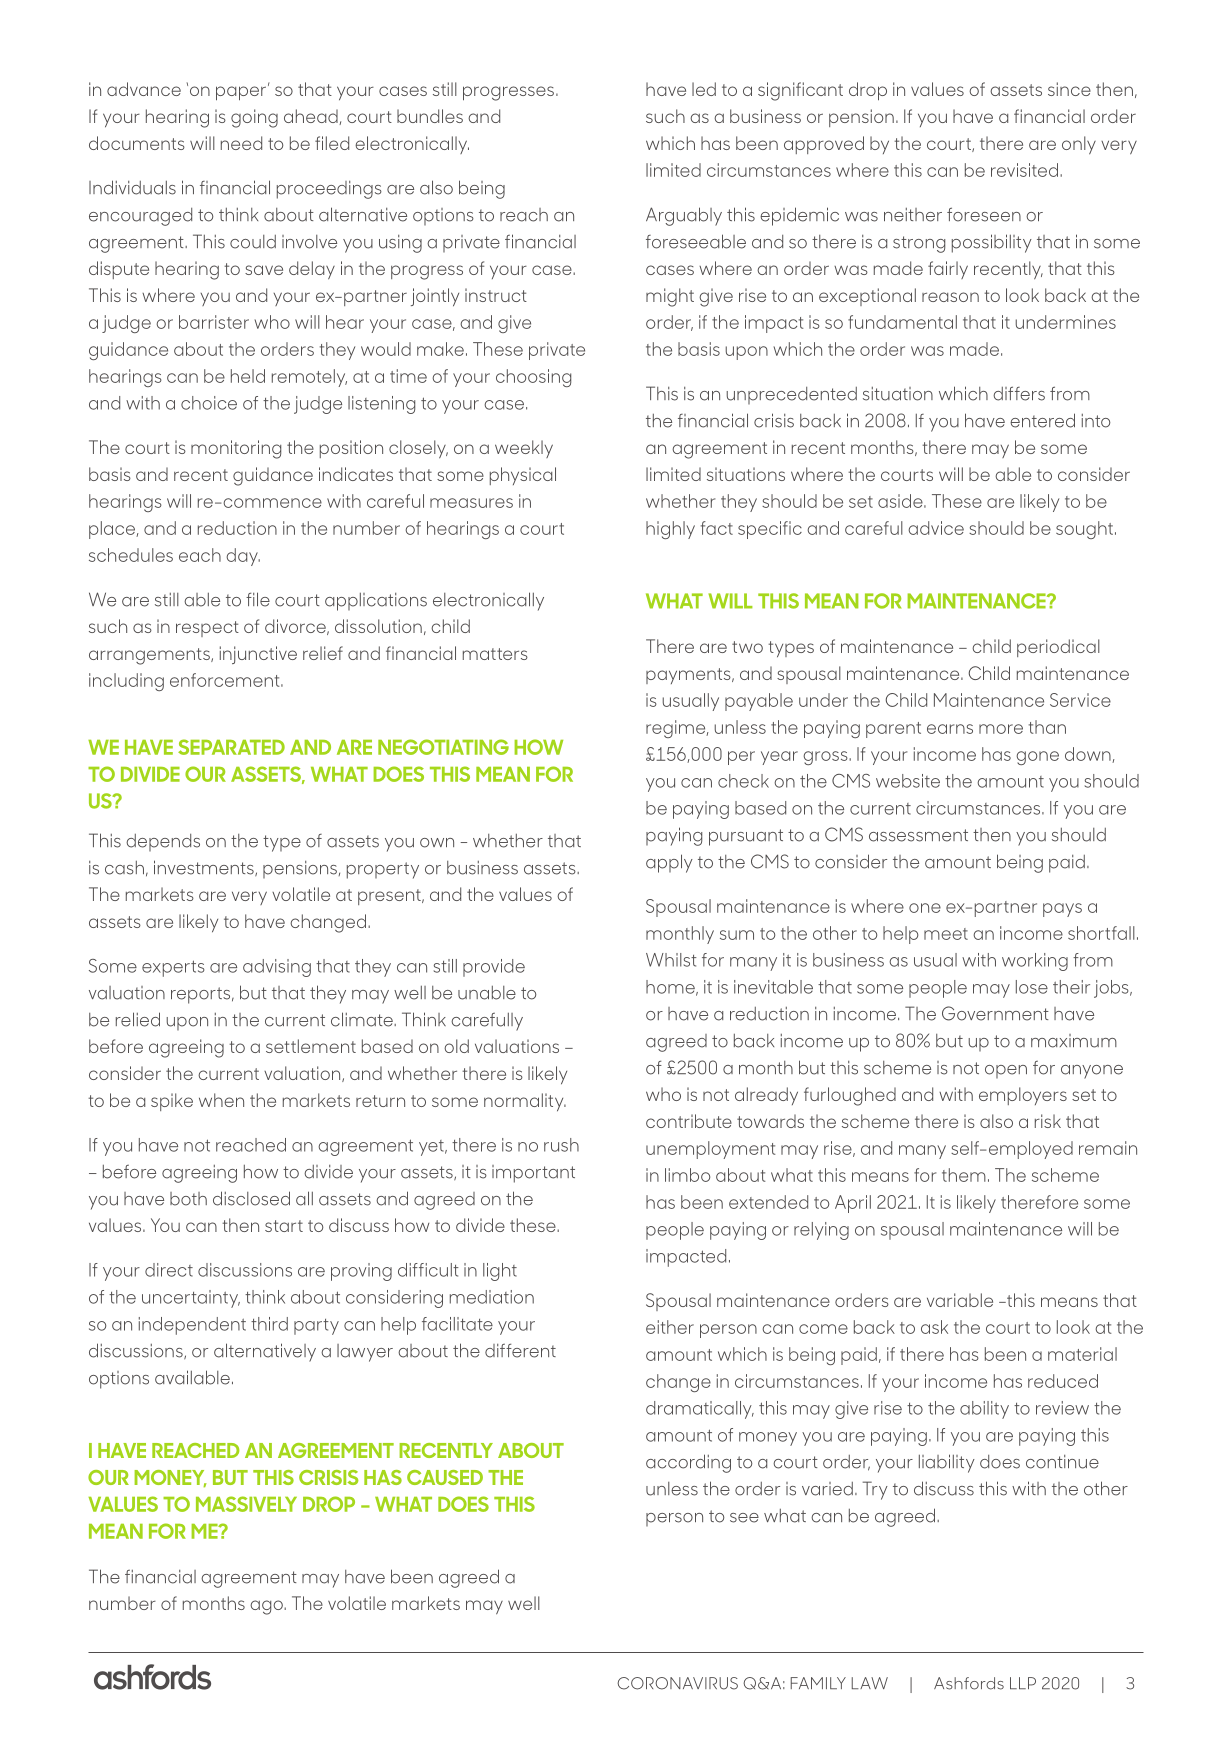 The height and width of the screenshot is (1742, 1232). Describe the element at coordinates (669, 863) in the screenshot. I see `apply` at that location.
